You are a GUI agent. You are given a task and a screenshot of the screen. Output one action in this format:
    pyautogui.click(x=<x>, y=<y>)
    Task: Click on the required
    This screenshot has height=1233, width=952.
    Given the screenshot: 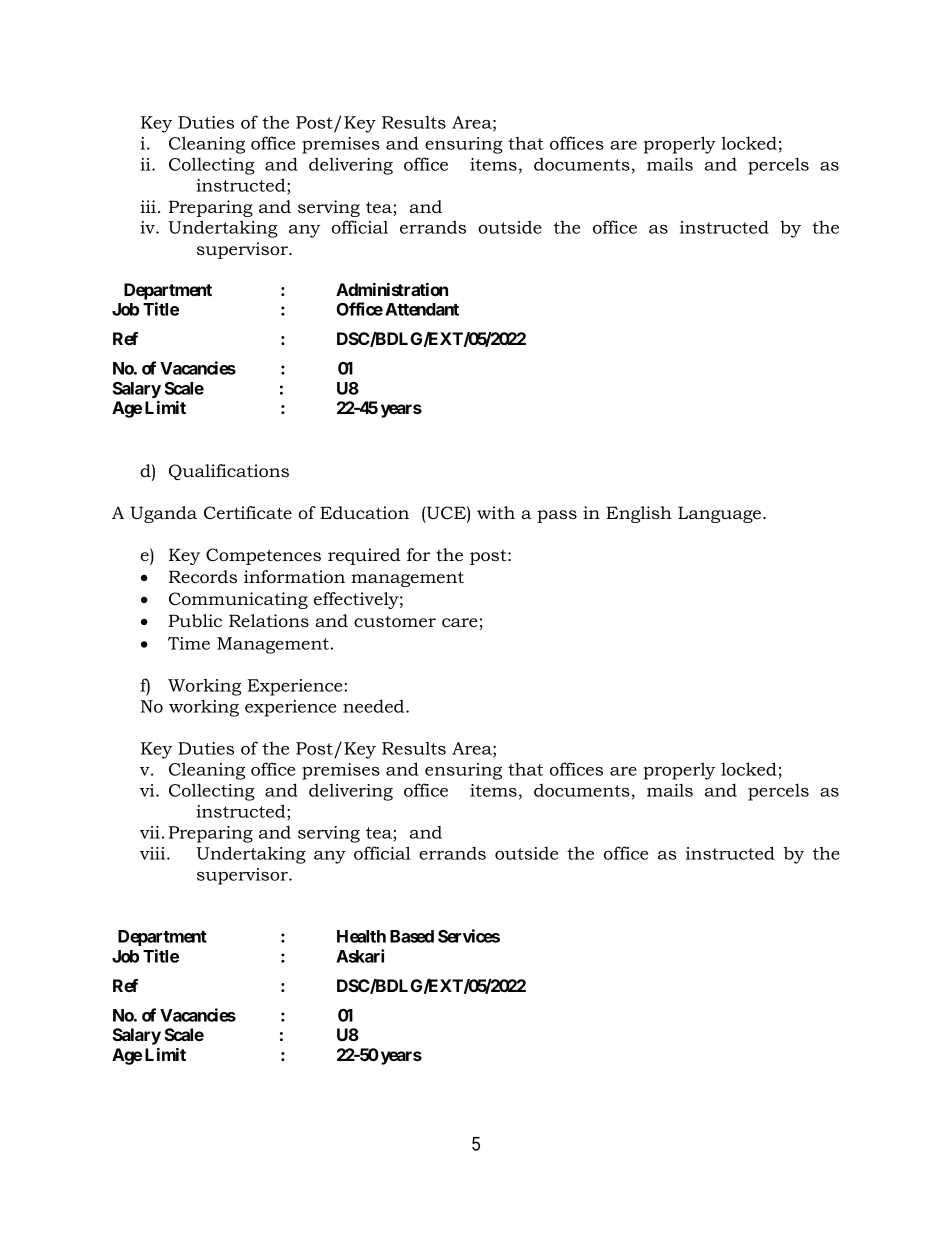 What is the action you would take?
    pyautogui.click(x=364, y=556)
